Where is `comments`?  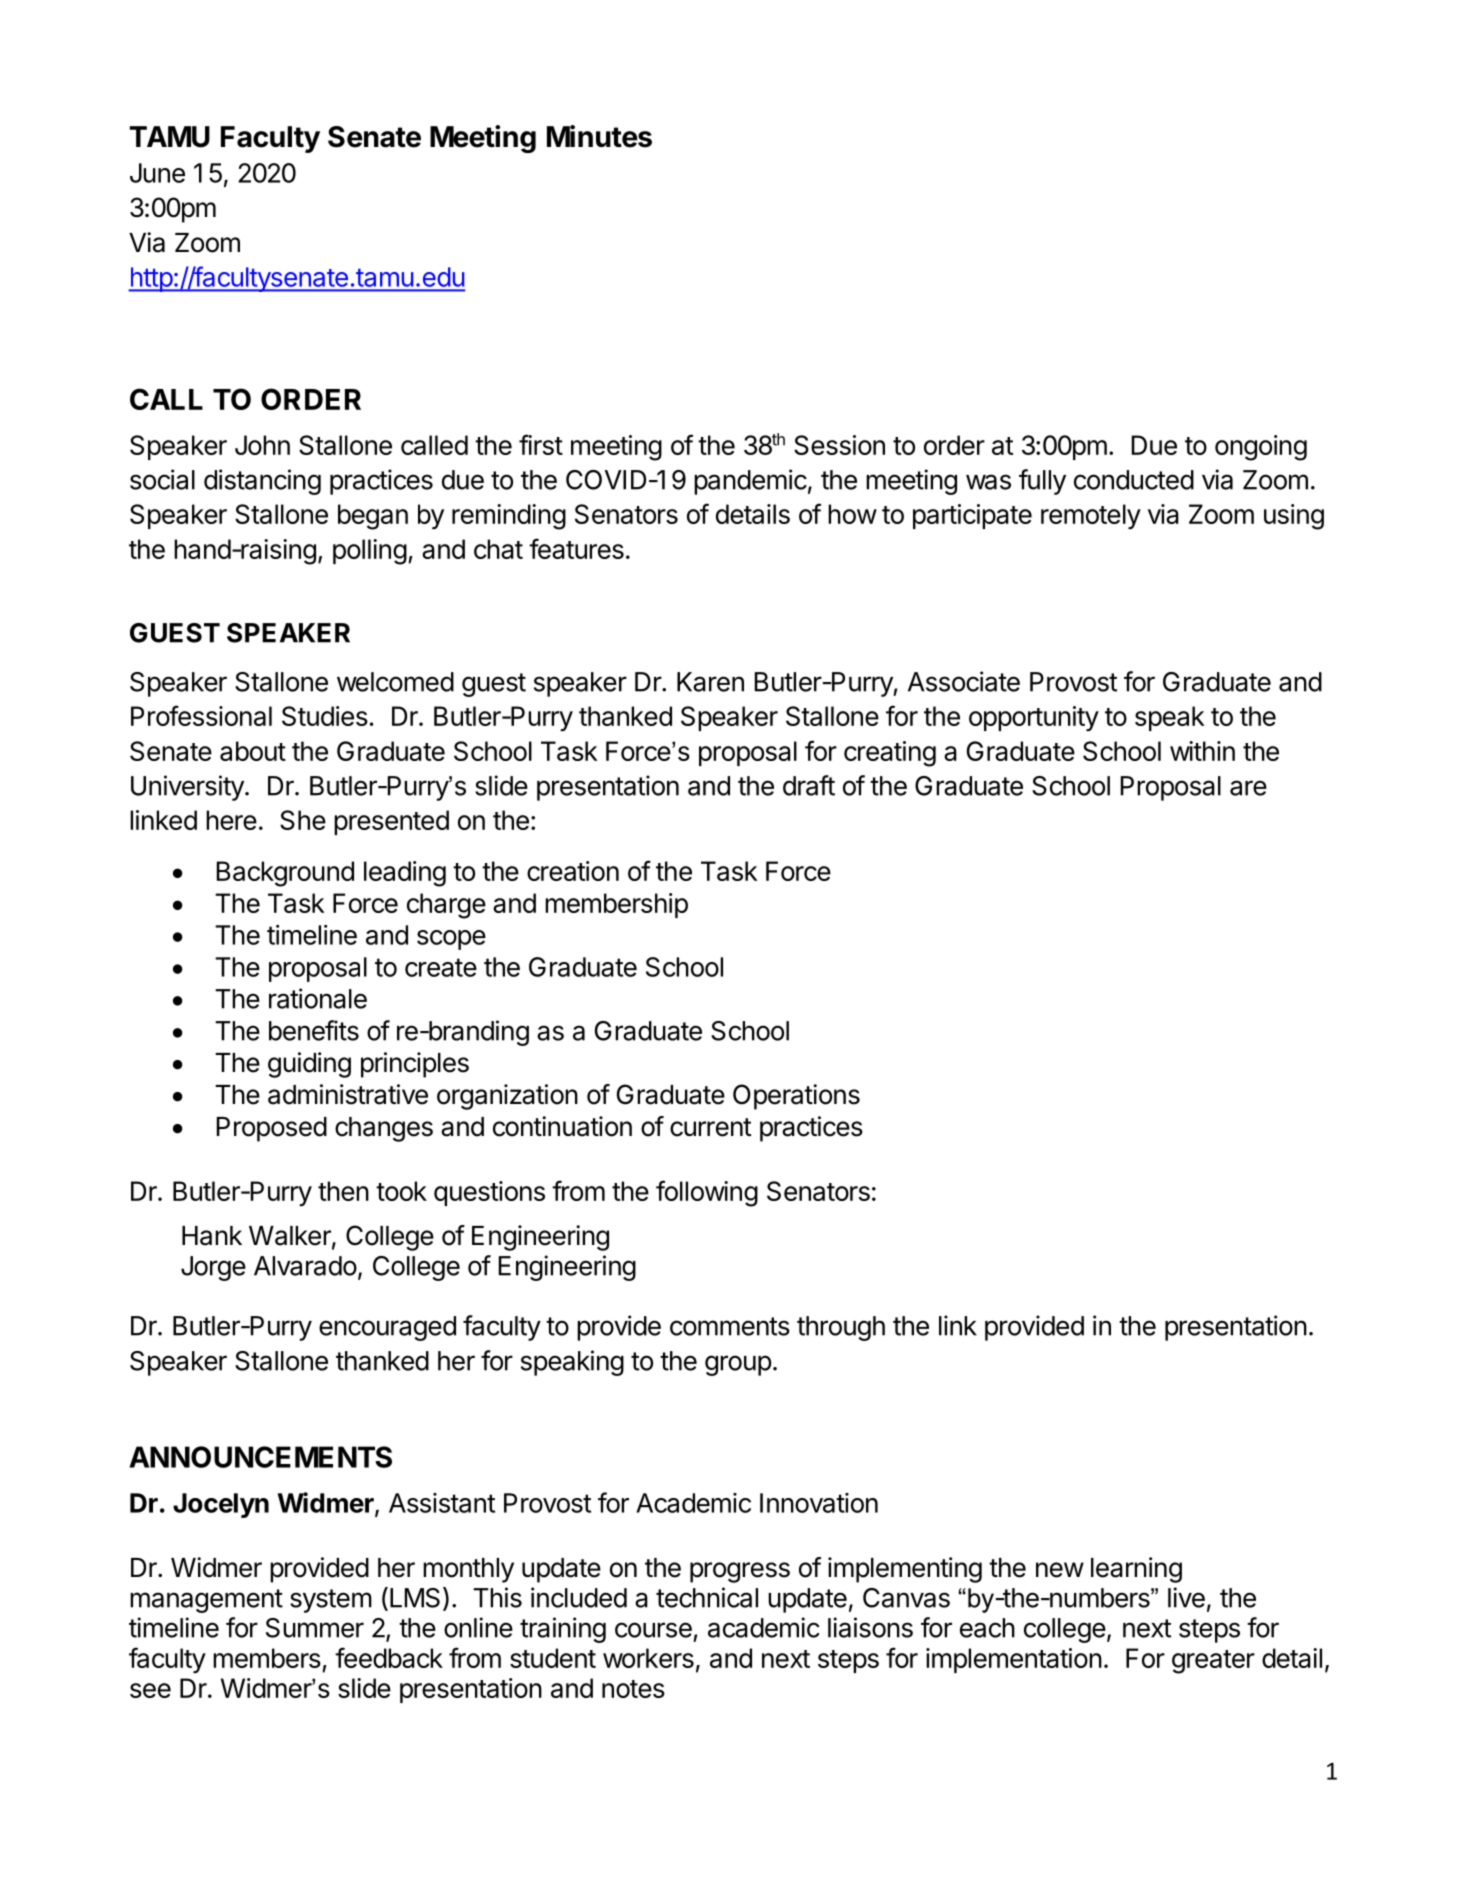
comments is located at coordinates (730, 1326).
